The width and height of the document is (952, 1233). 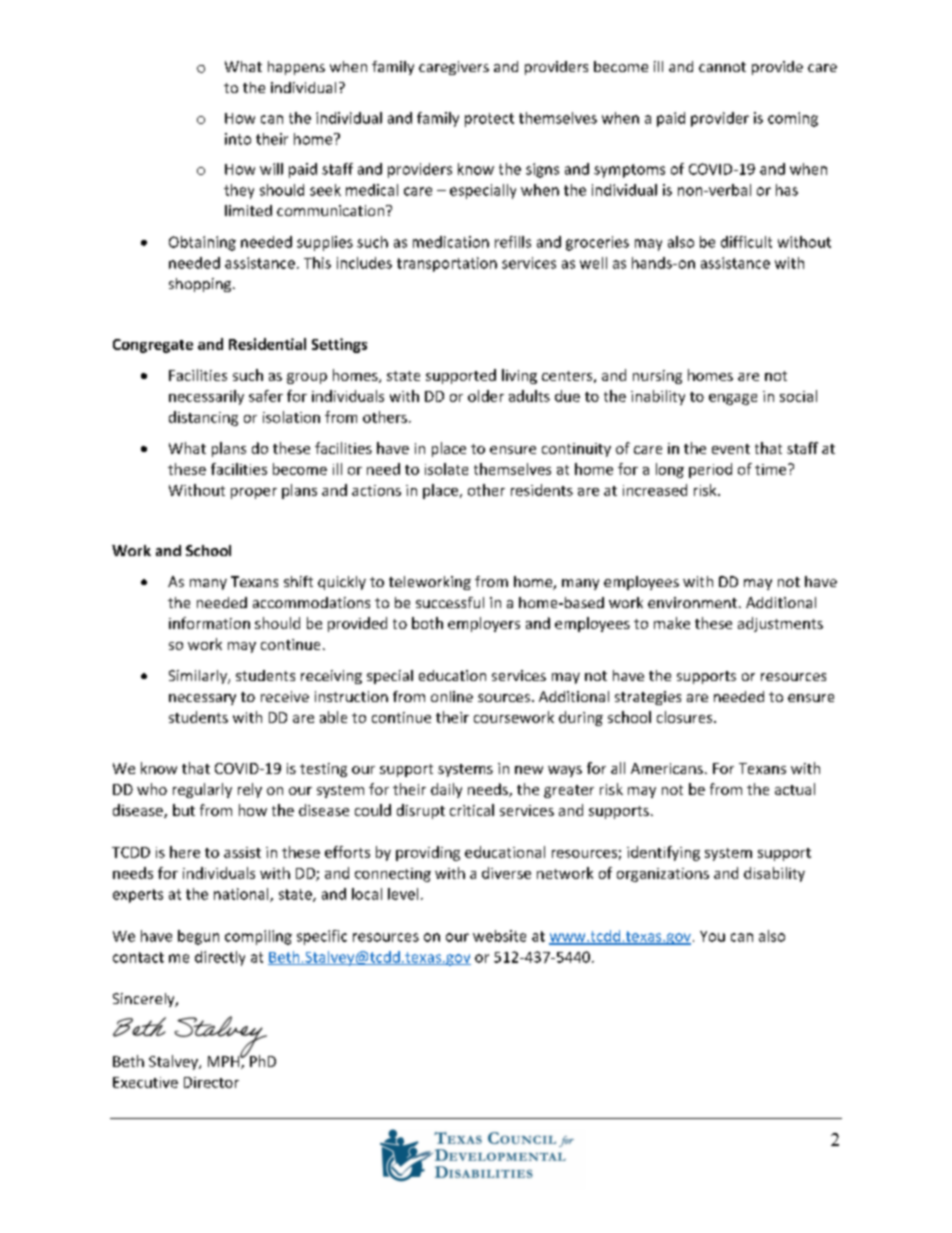 I want to click on Director, so click(x=211, y=1082).
